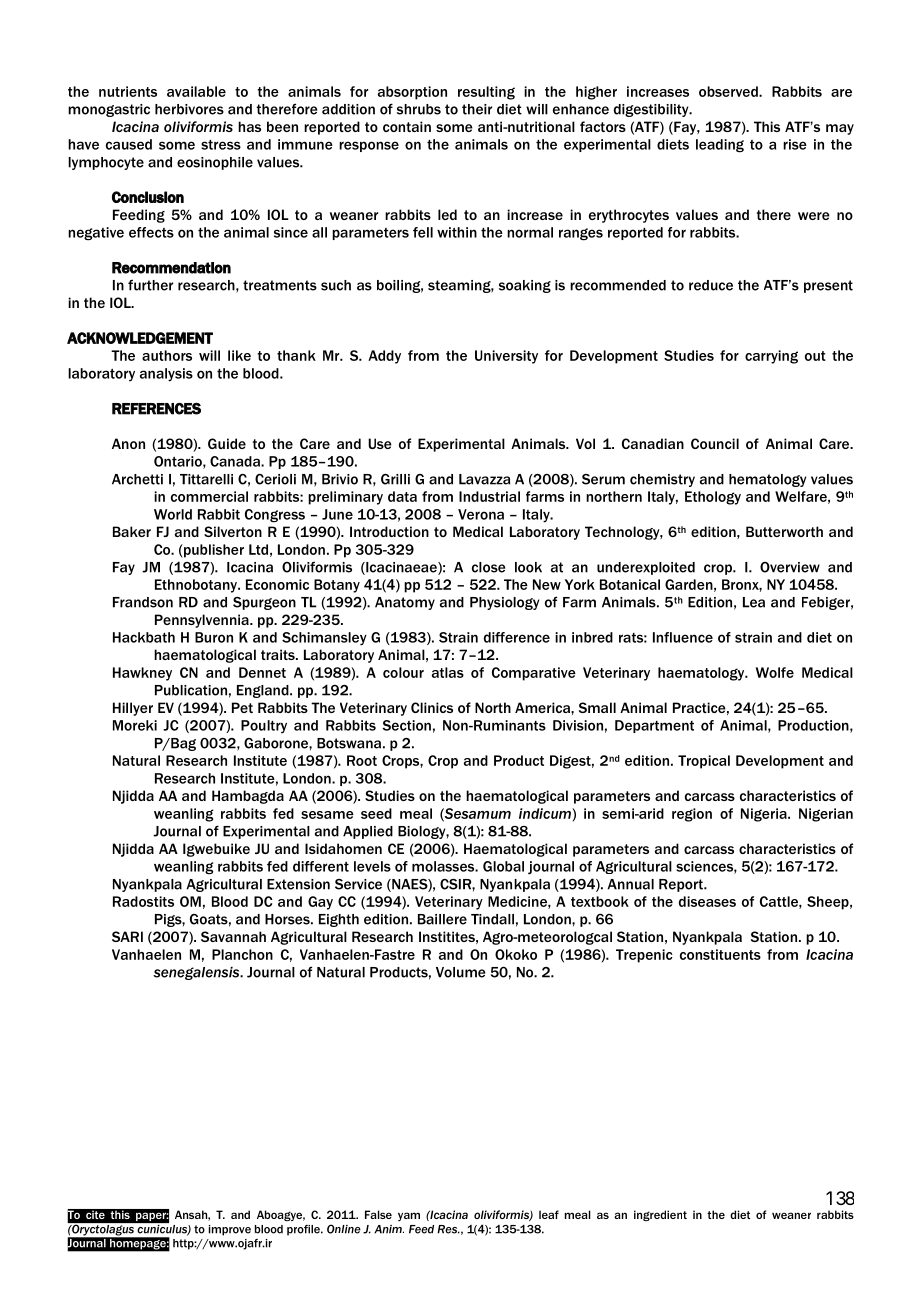  I want to click on leading, so click(720, 146).
